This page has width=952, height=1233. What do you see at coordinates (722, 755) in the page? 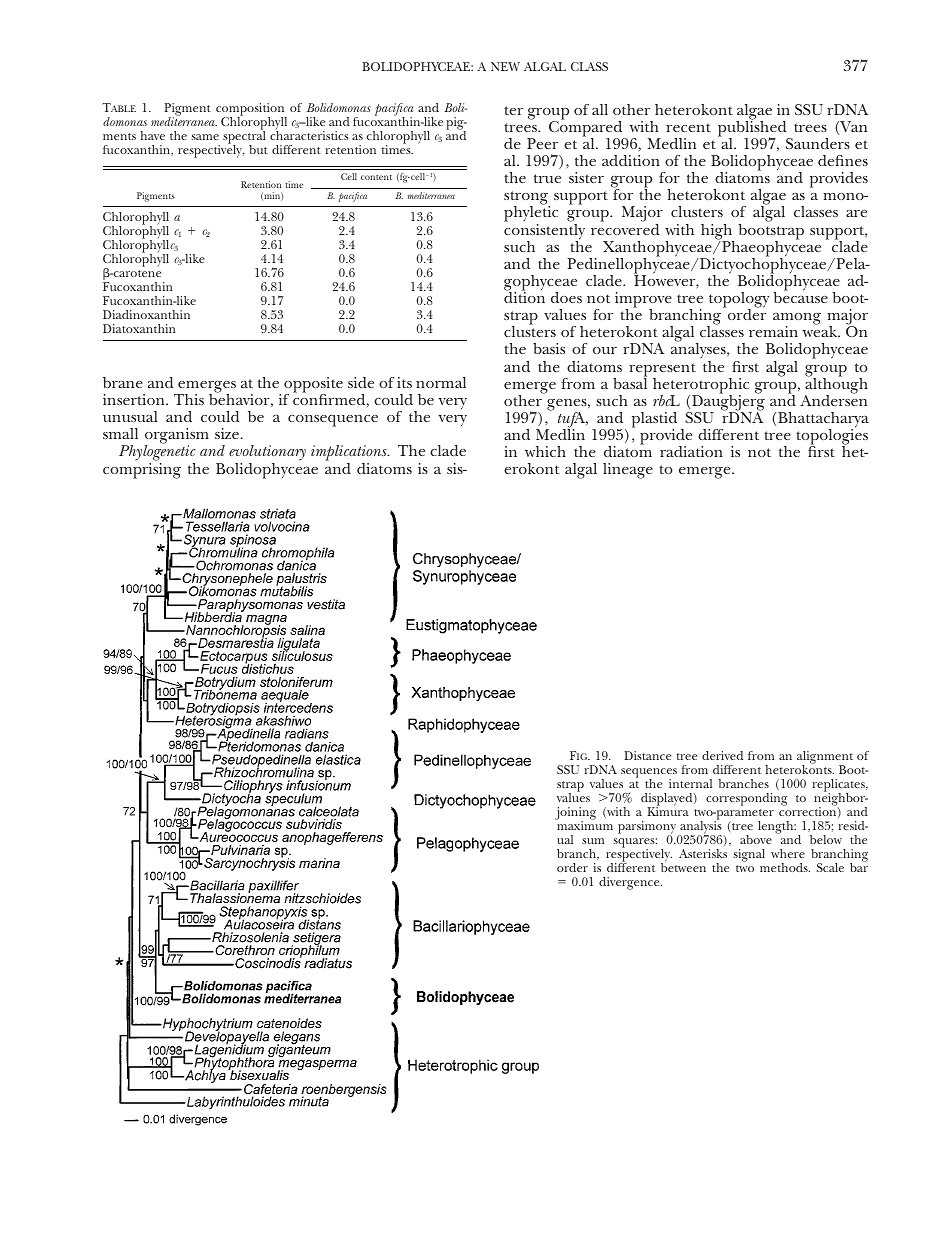
I see `derived` at bounding box center [722, 755].
